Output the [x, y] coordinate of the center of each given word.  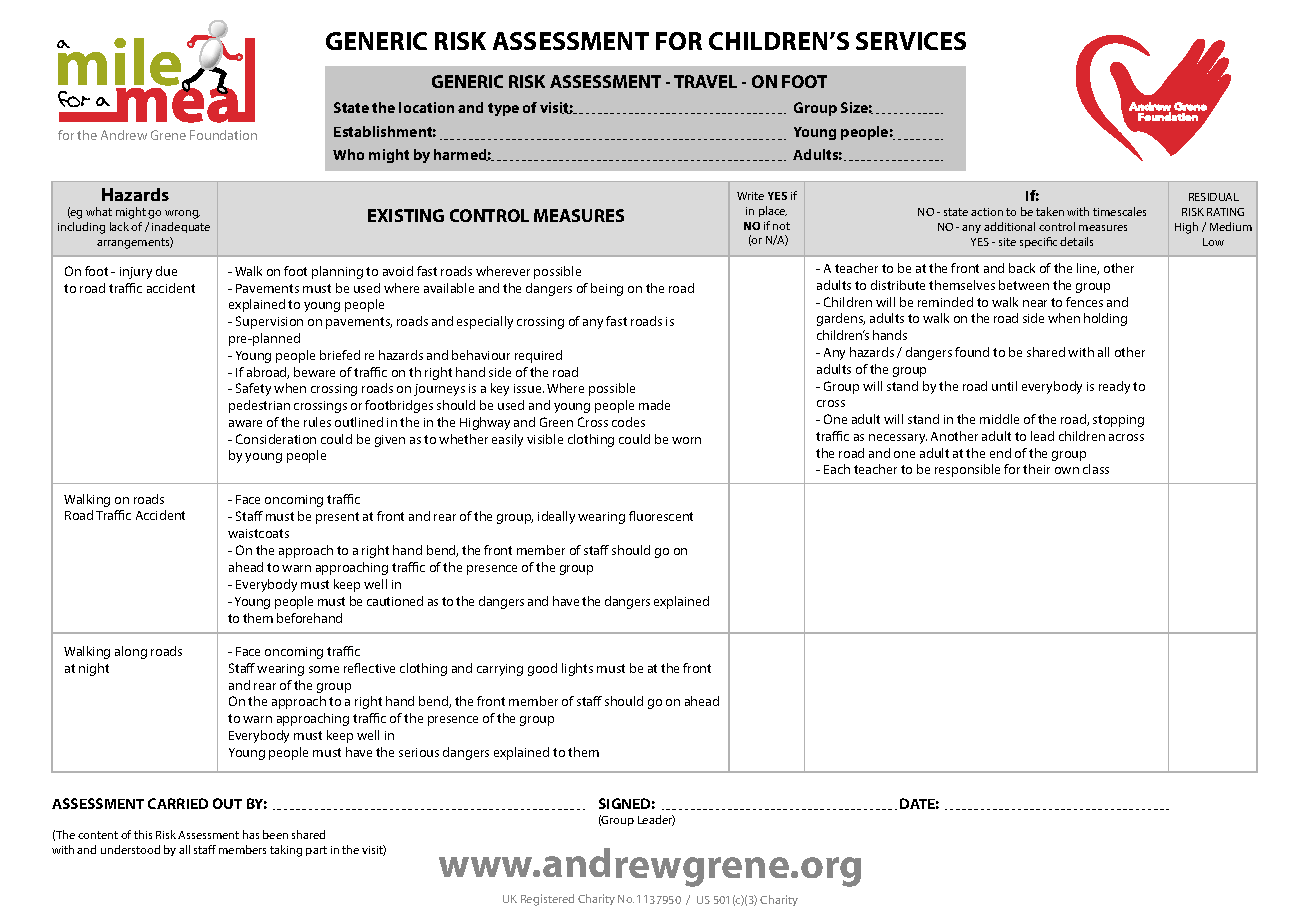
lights [577, 669]
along [131, 652]
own [1067, 470]
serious [419, 752]
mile [120, 63]
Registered [547, 900]
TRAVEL [705, 81]
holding [1105, 319]
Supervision [269, 322]
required [538, 356]
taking [286, 851]
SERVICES [911, 41]
